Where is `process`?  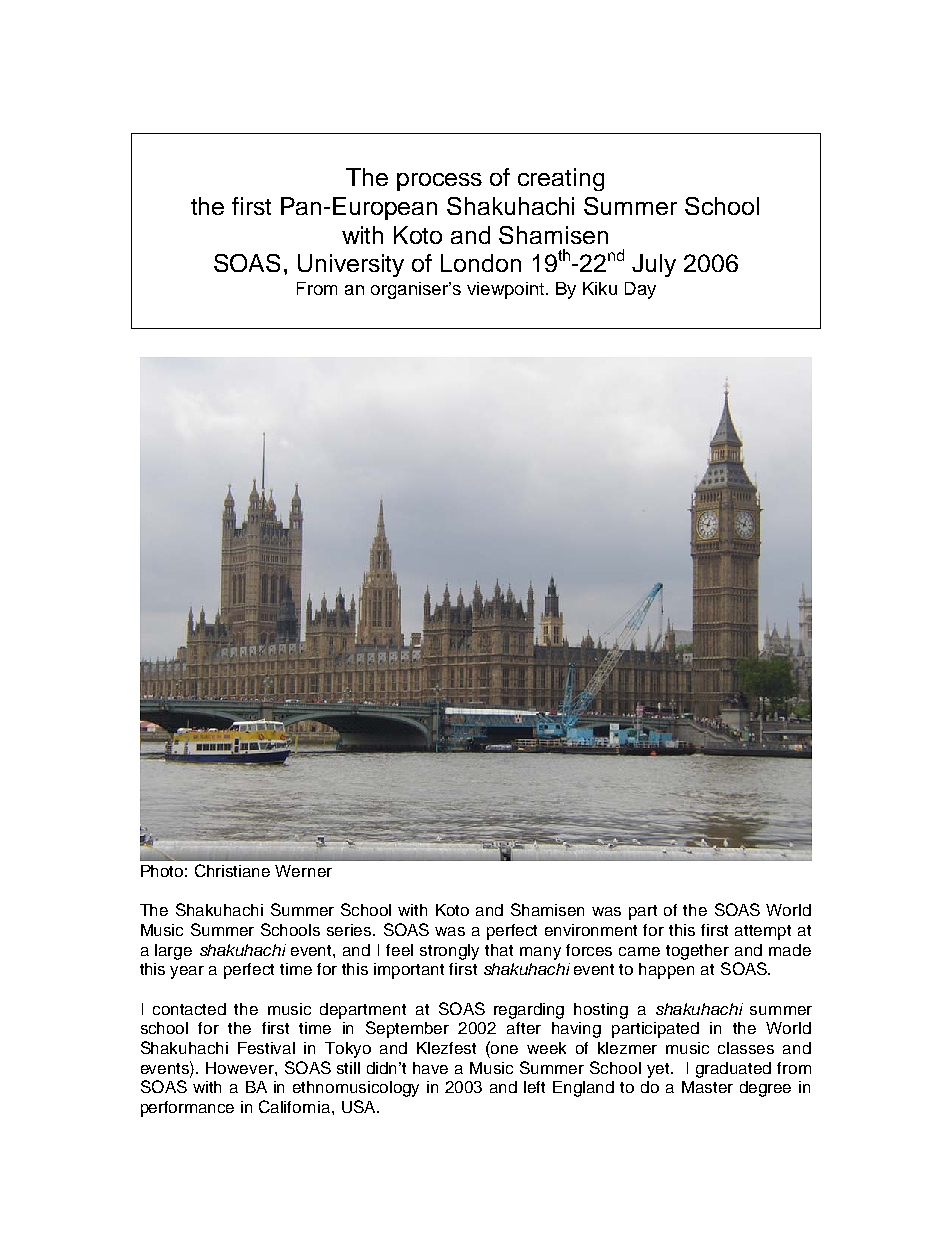 process is located at coordinates (439, 182).
